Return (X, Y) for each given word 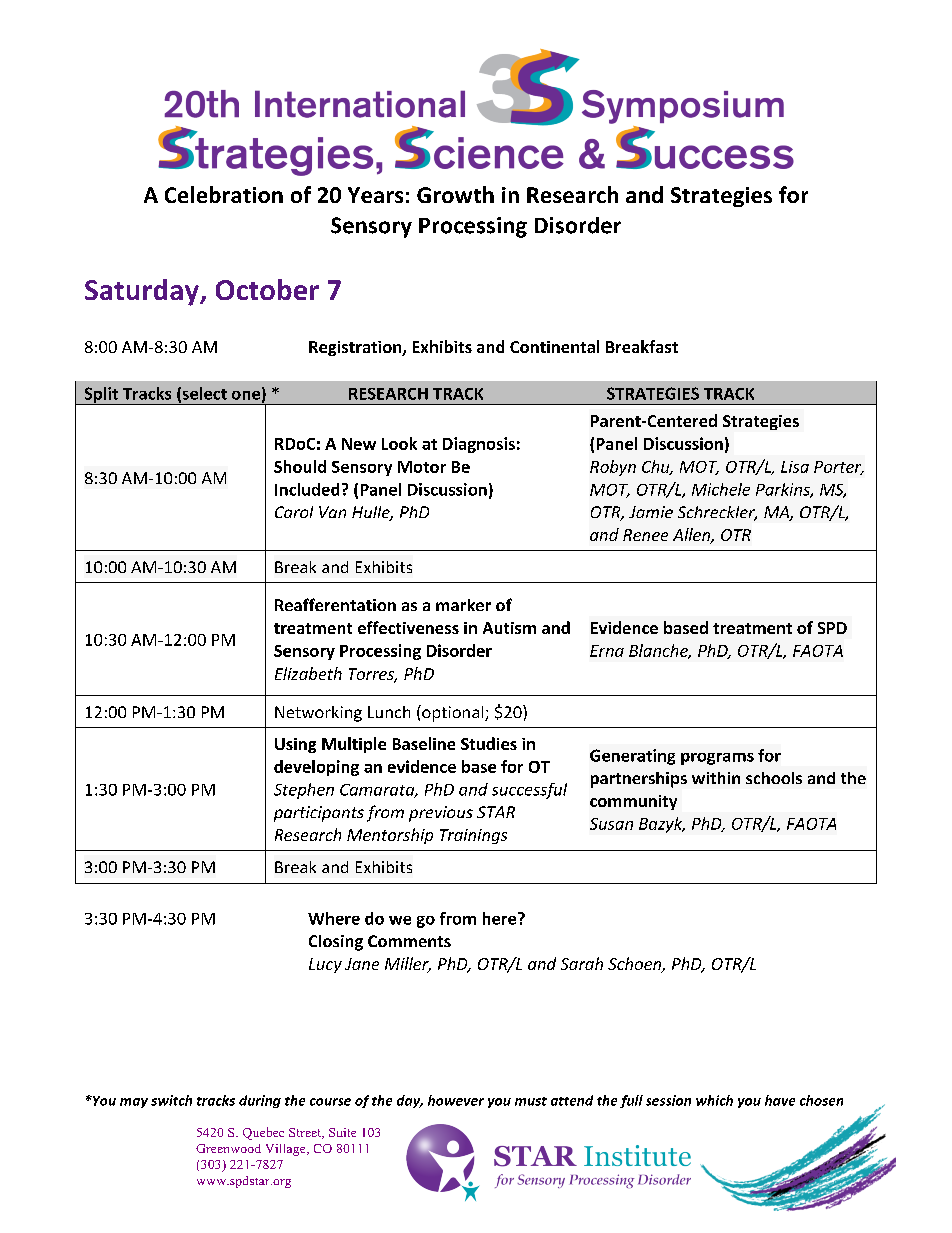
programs (717, 759)
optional (453, 713)
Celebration (224, 194)
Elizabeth (308, 673)
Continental (554, 346)
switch (171, 1100)
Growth (455, 194)
